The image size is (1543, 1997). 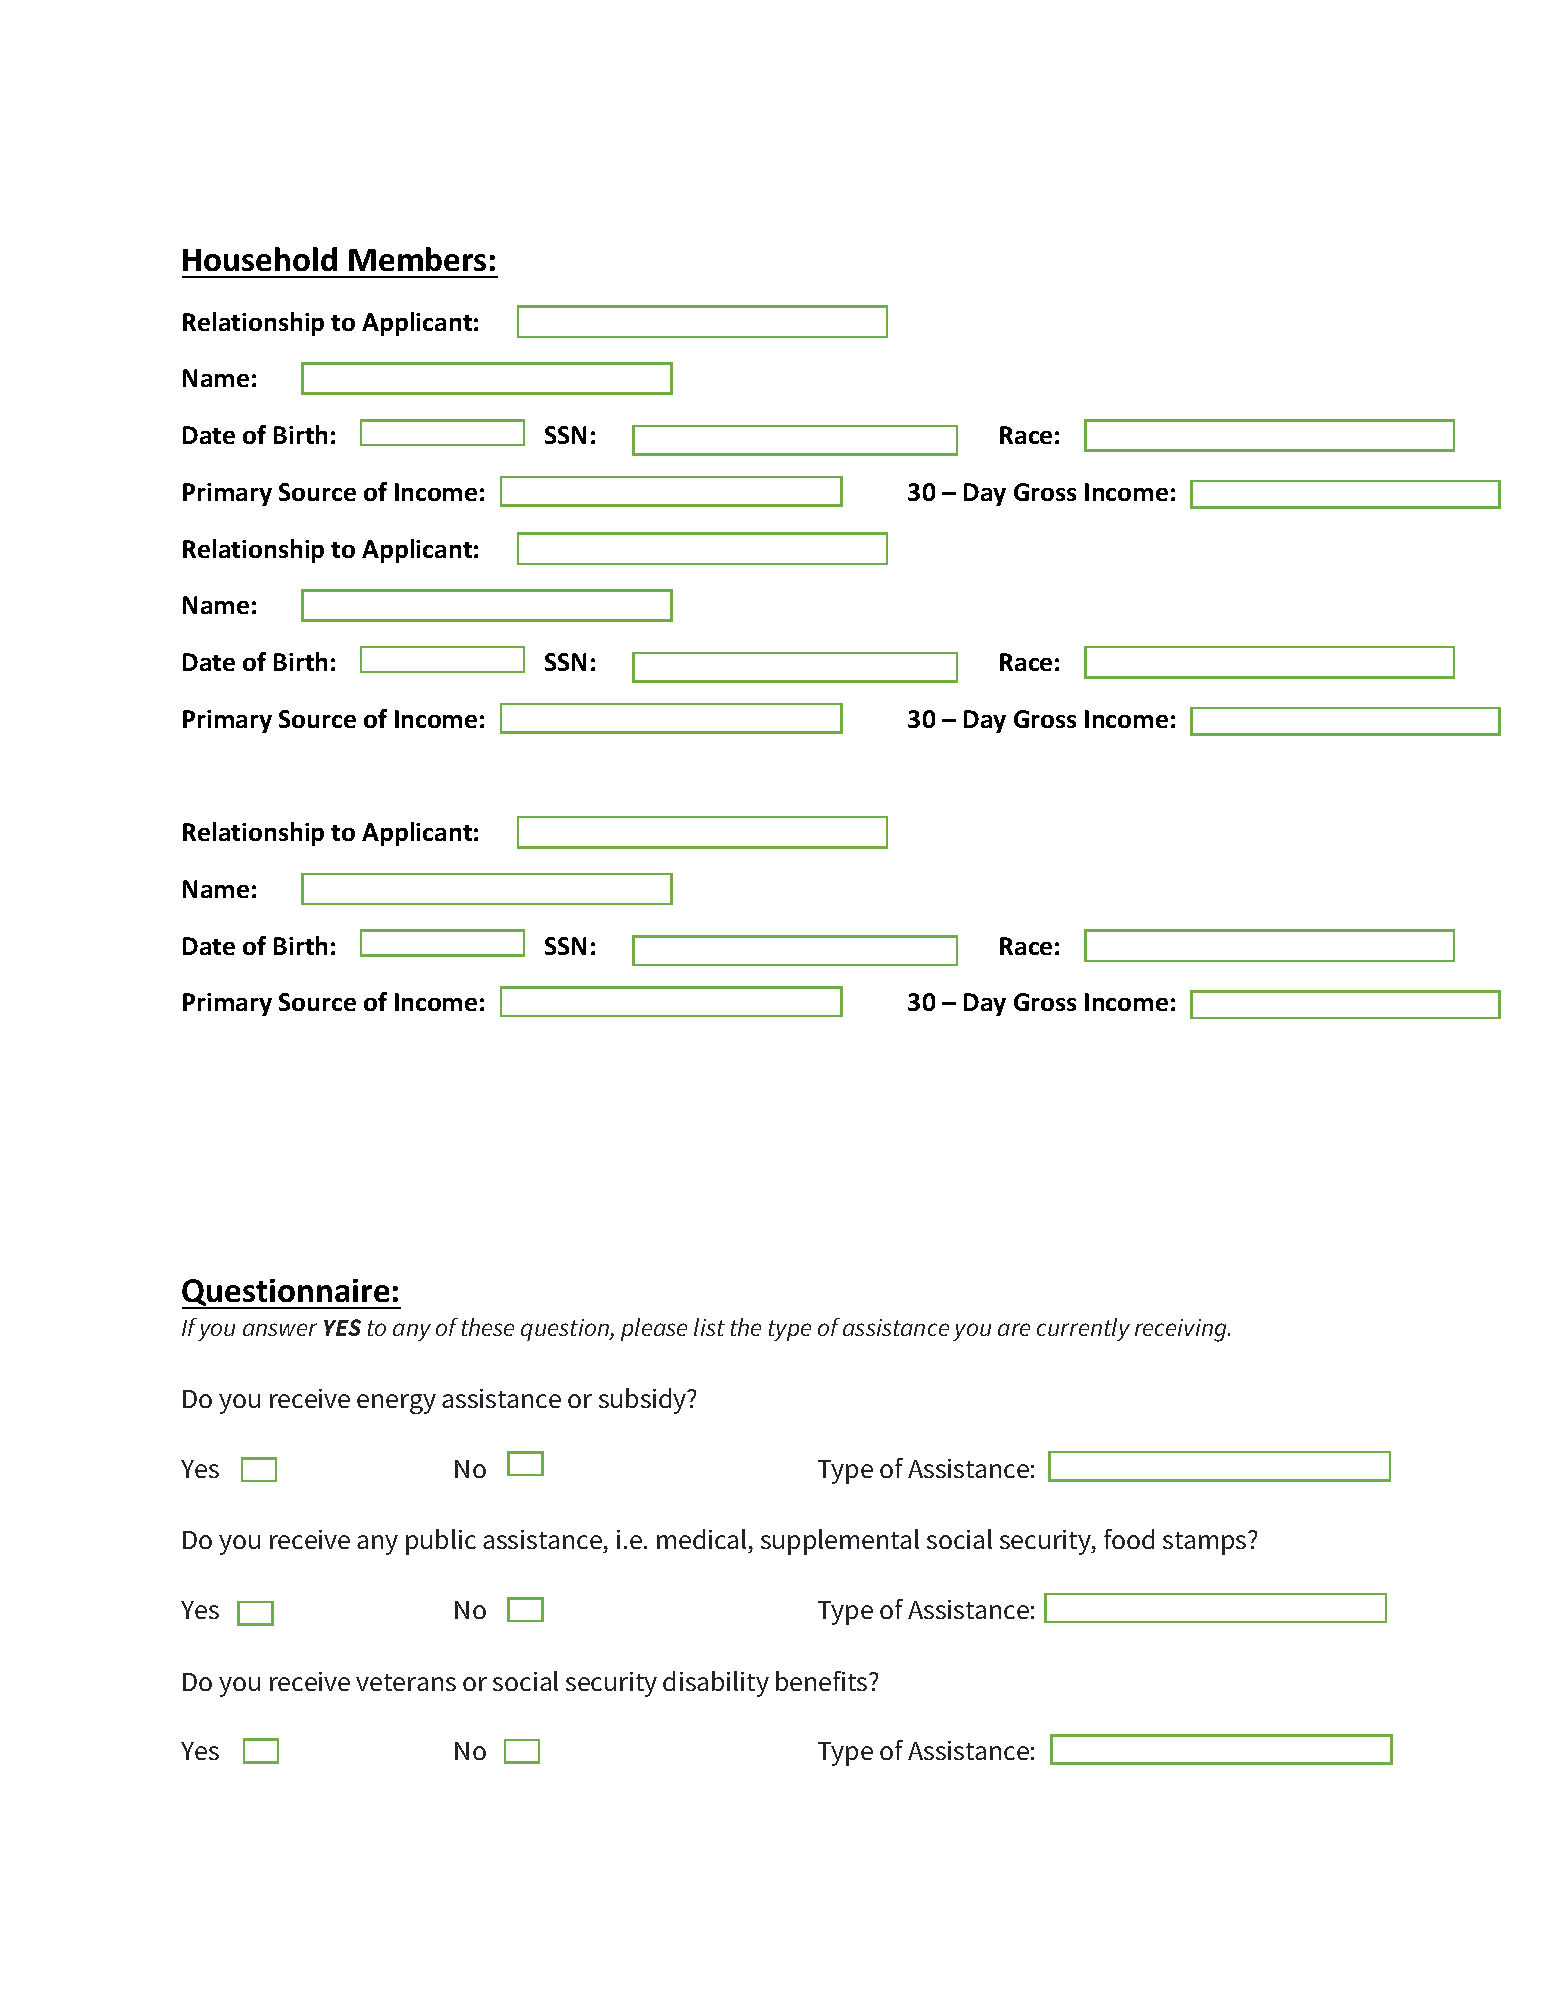 What do you see at coordinates (1014, 1329) in the document?
I see `are` at bounding box center [1014, 1329].
